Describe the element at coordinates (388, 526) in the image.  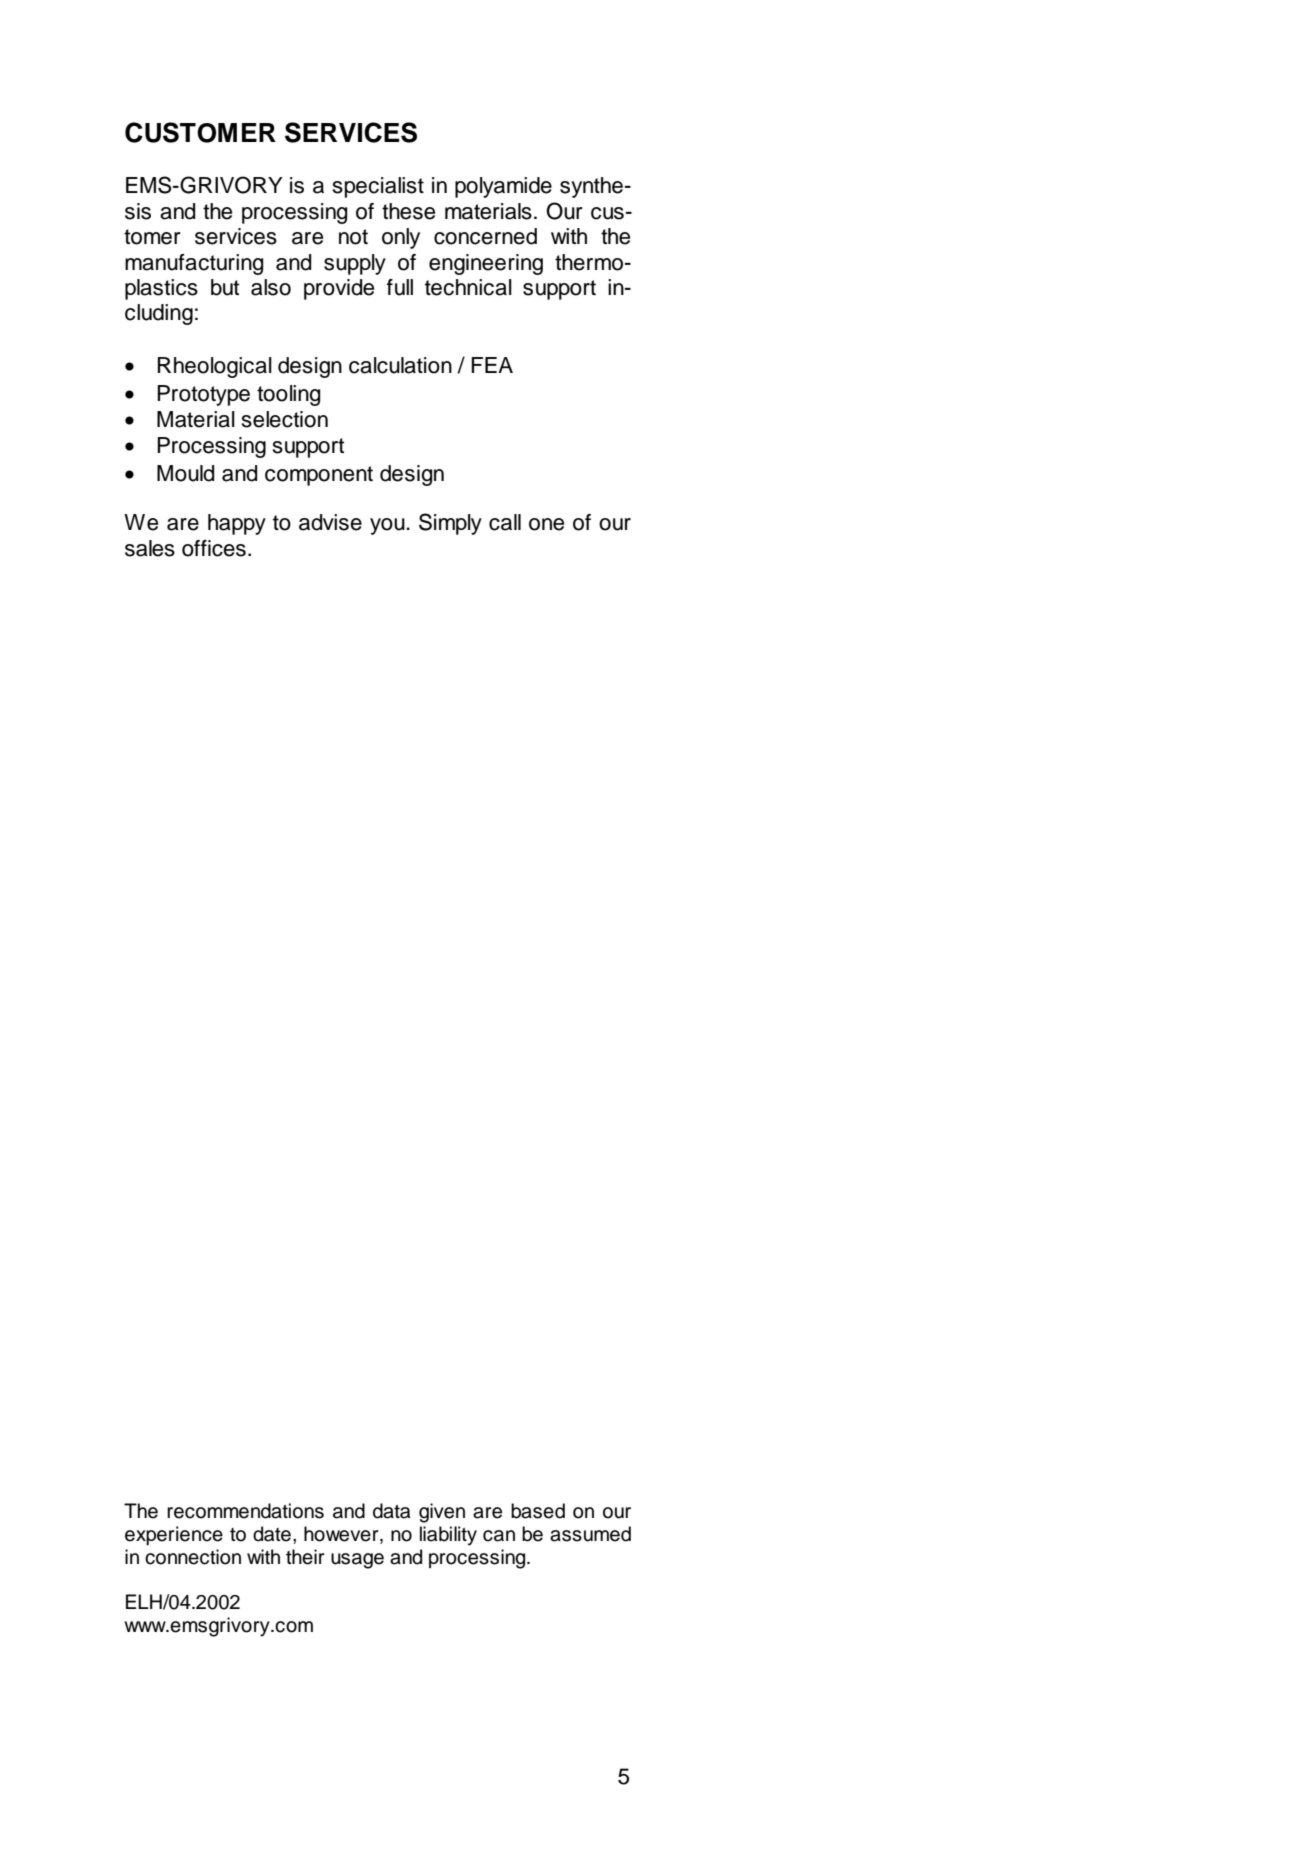
I see `you` at that location.
